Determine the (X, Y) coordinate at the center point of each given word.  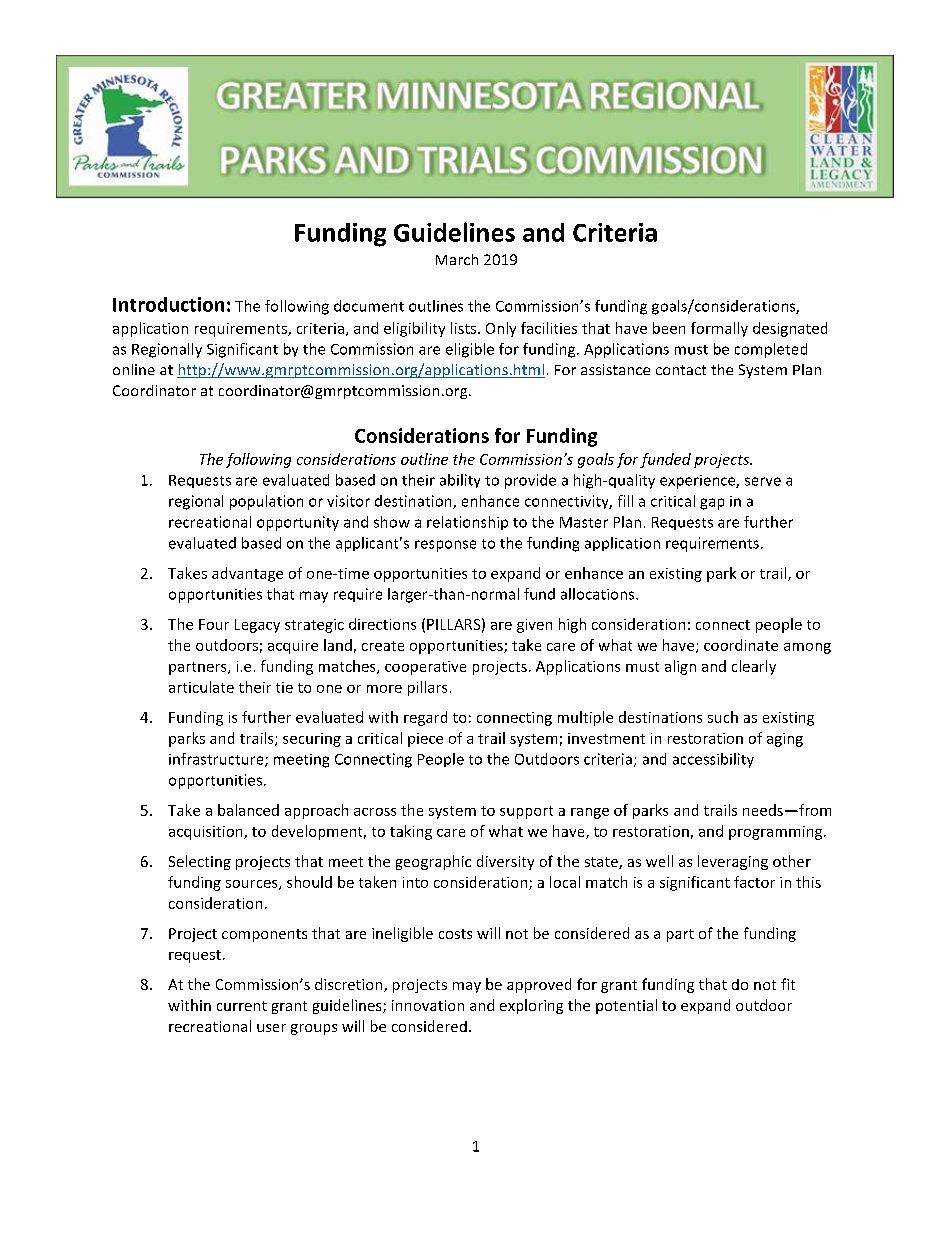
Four (214, 624)
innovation (428, 1005)
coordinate (741, 645)
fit (788, 984)
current (242, 1006)
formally (719, 329)
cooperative (425, 668)
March (457, 259)
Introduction (168, 304)
